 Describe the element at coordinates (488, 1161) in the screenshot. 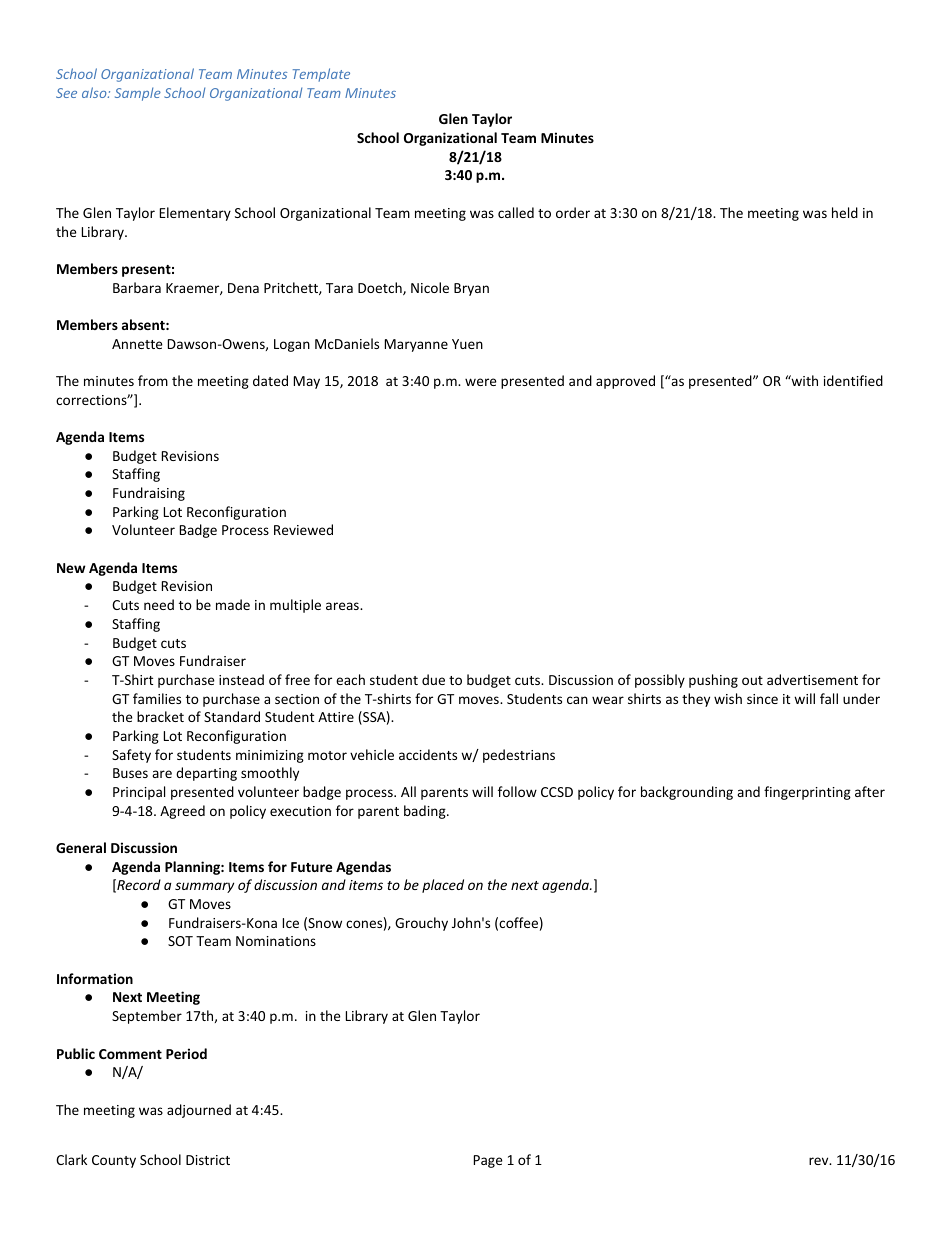

I see `Page` at that location.
